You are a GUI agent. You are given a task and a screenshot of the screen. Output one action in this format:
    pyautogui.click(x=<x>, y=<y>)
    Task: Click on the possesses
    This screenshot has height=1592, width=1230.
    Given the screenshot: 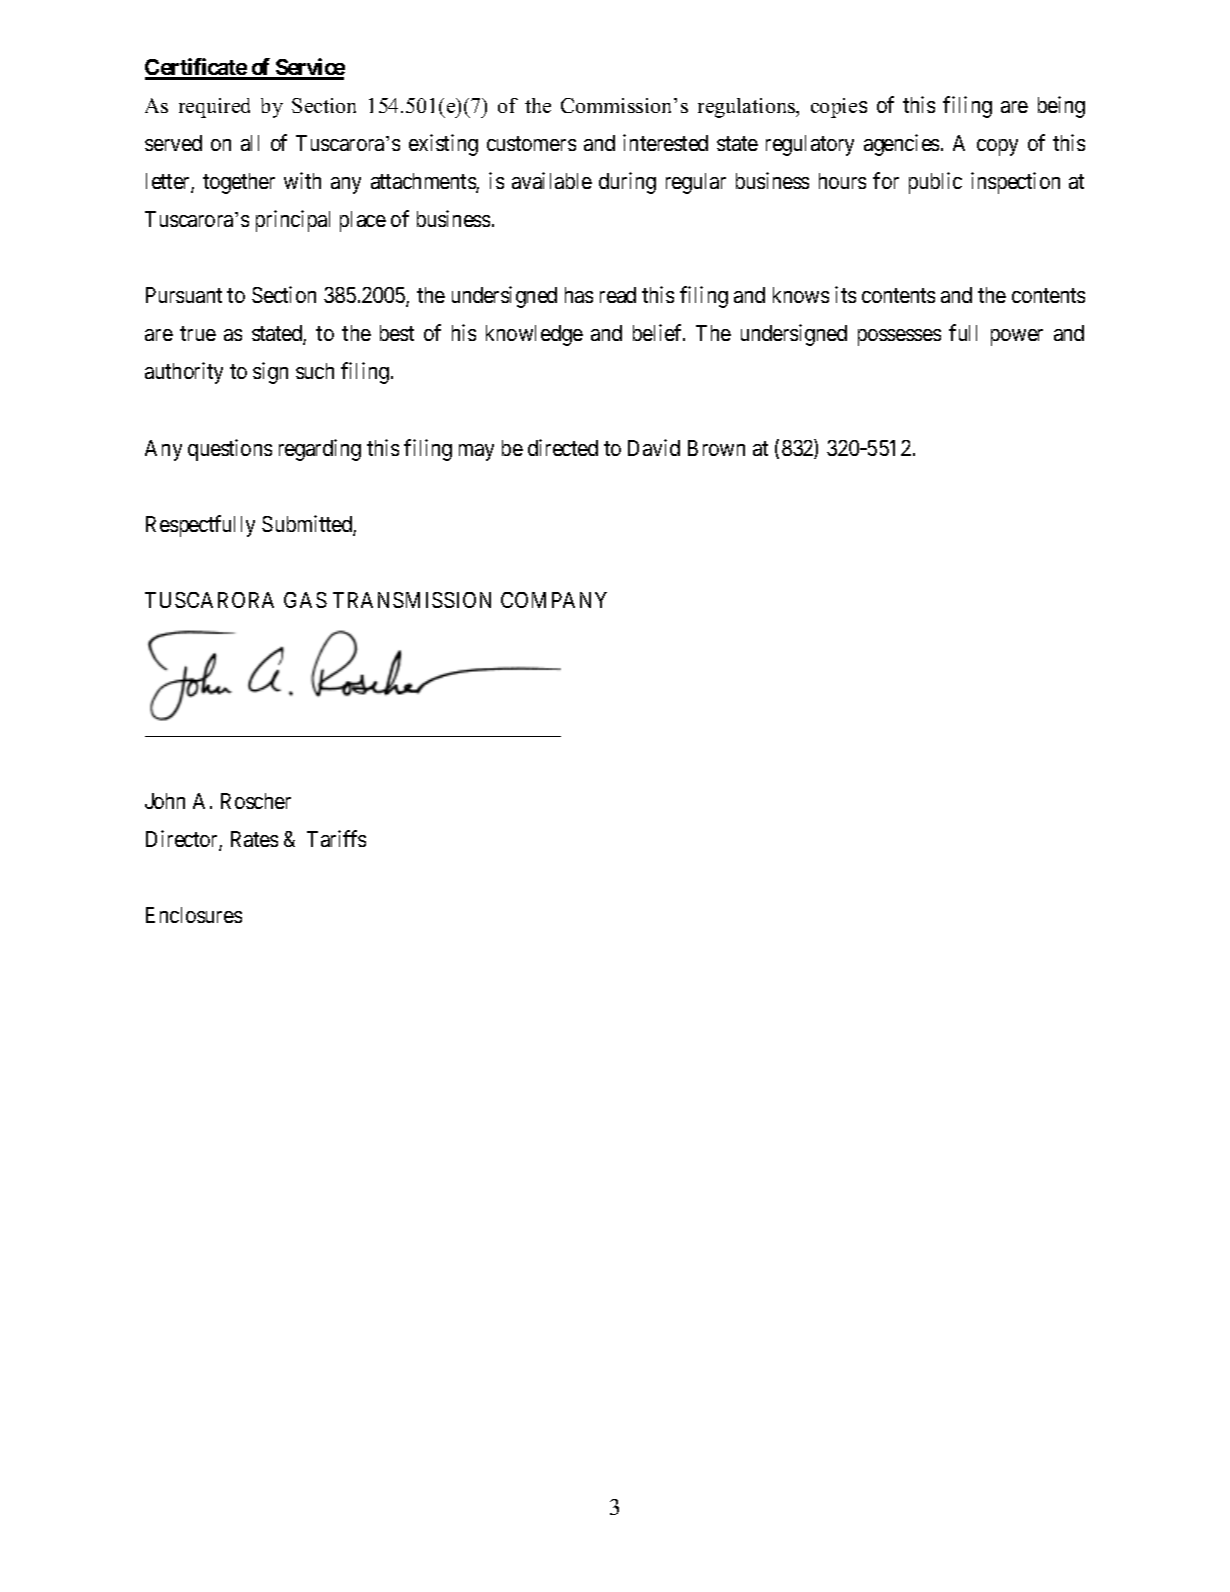 What is the action you would take?
    pyautogui.click(x=899, y=337)
